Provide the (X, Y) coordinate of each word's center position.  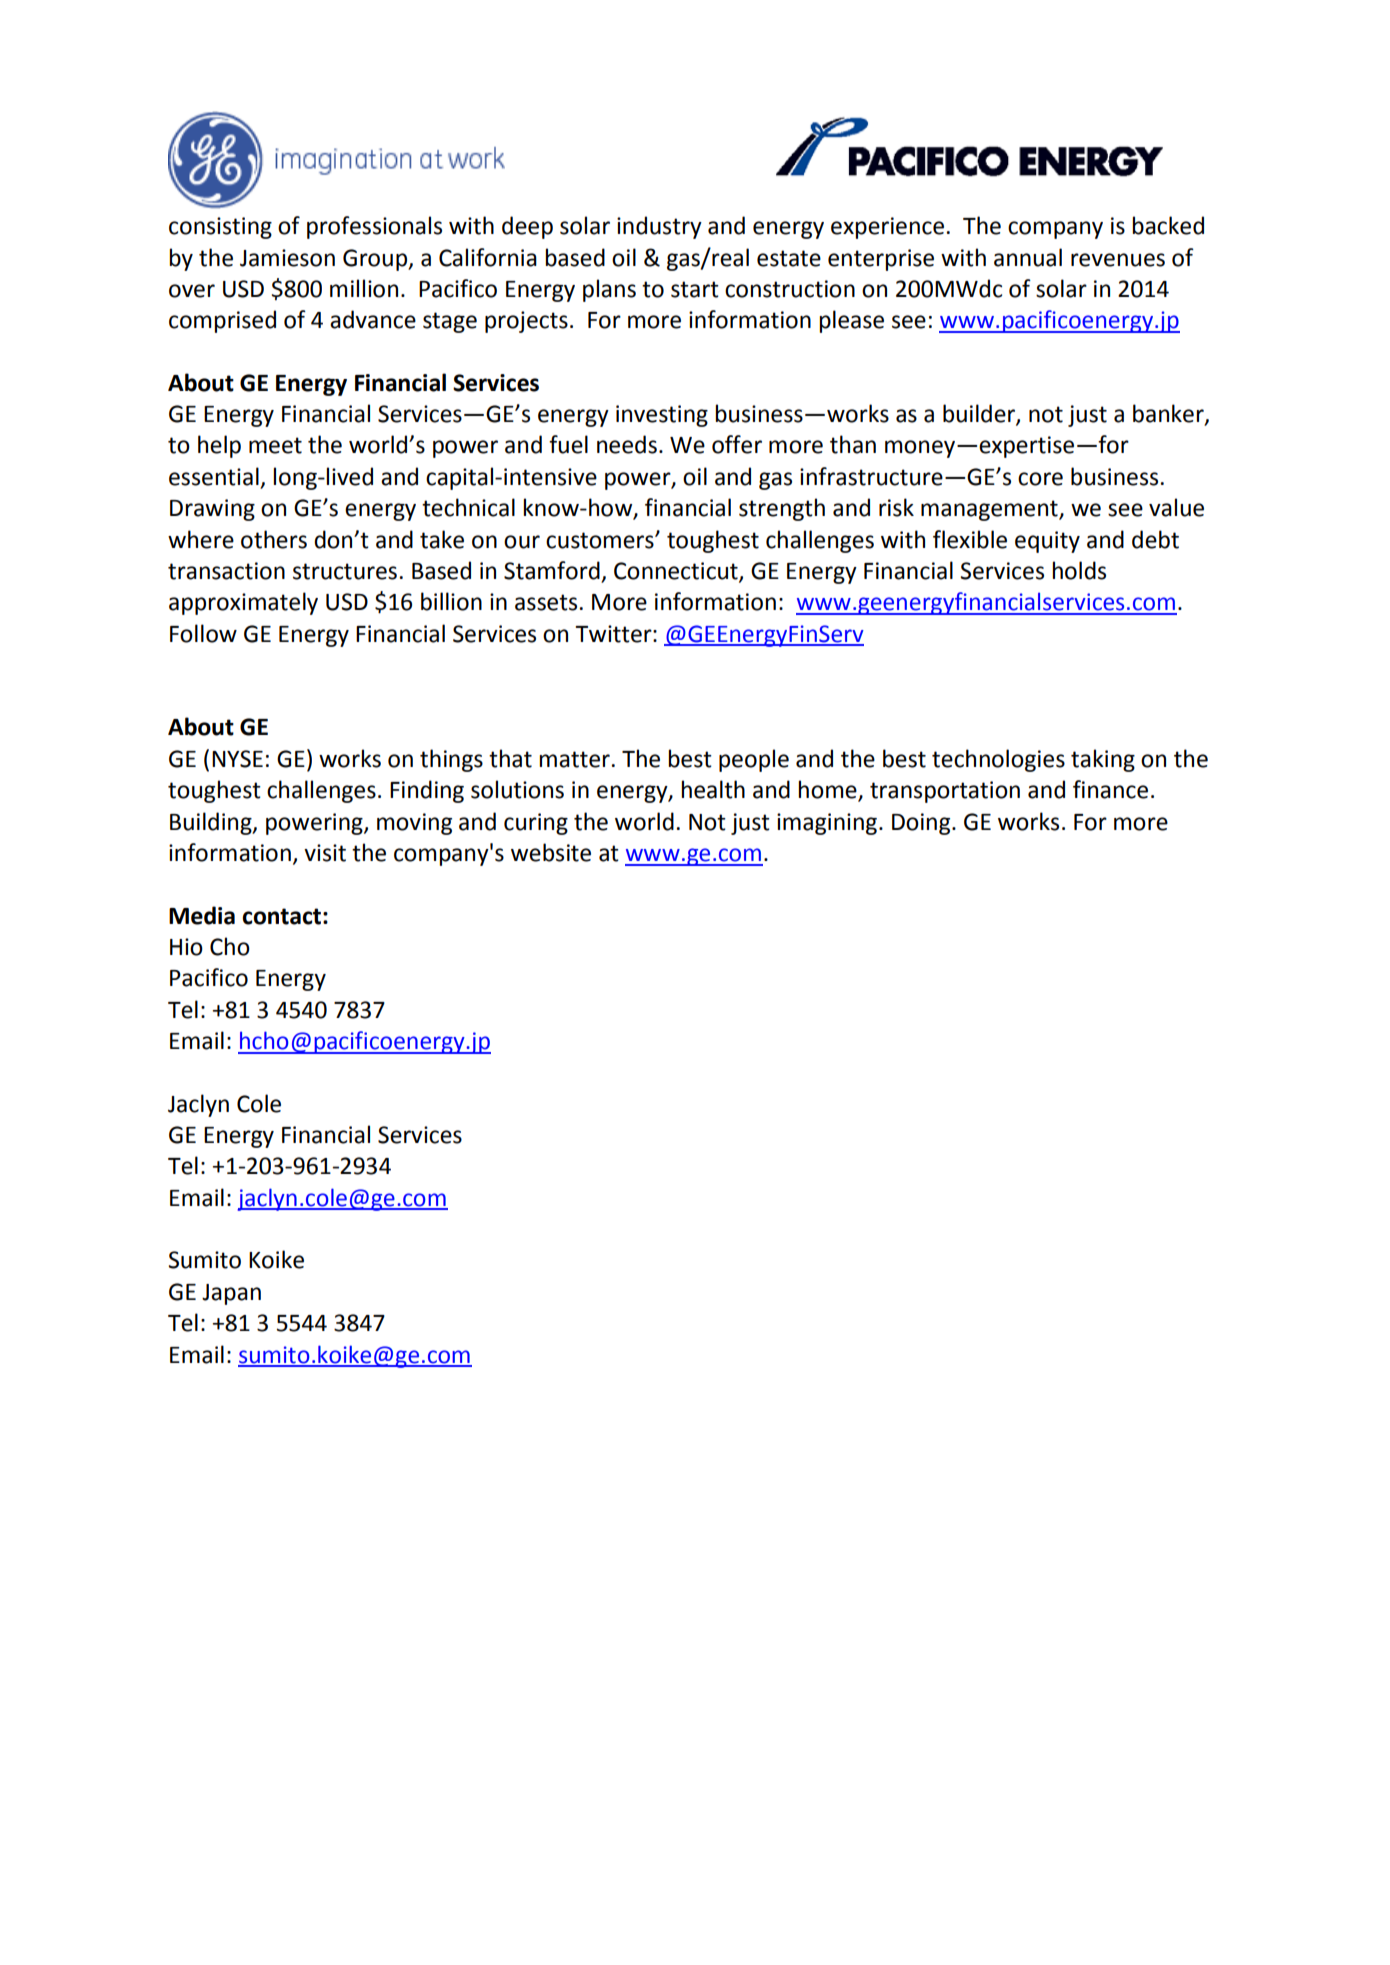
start (695, 289)
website (551, 852)
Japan (231, 1294)
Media (202, 915)
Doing (922, 824)
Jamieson (287, 258)
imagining (828, 824)
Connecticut (677, 572)
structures (345, 571)
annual (1028, 257)
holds (1079, 570)
